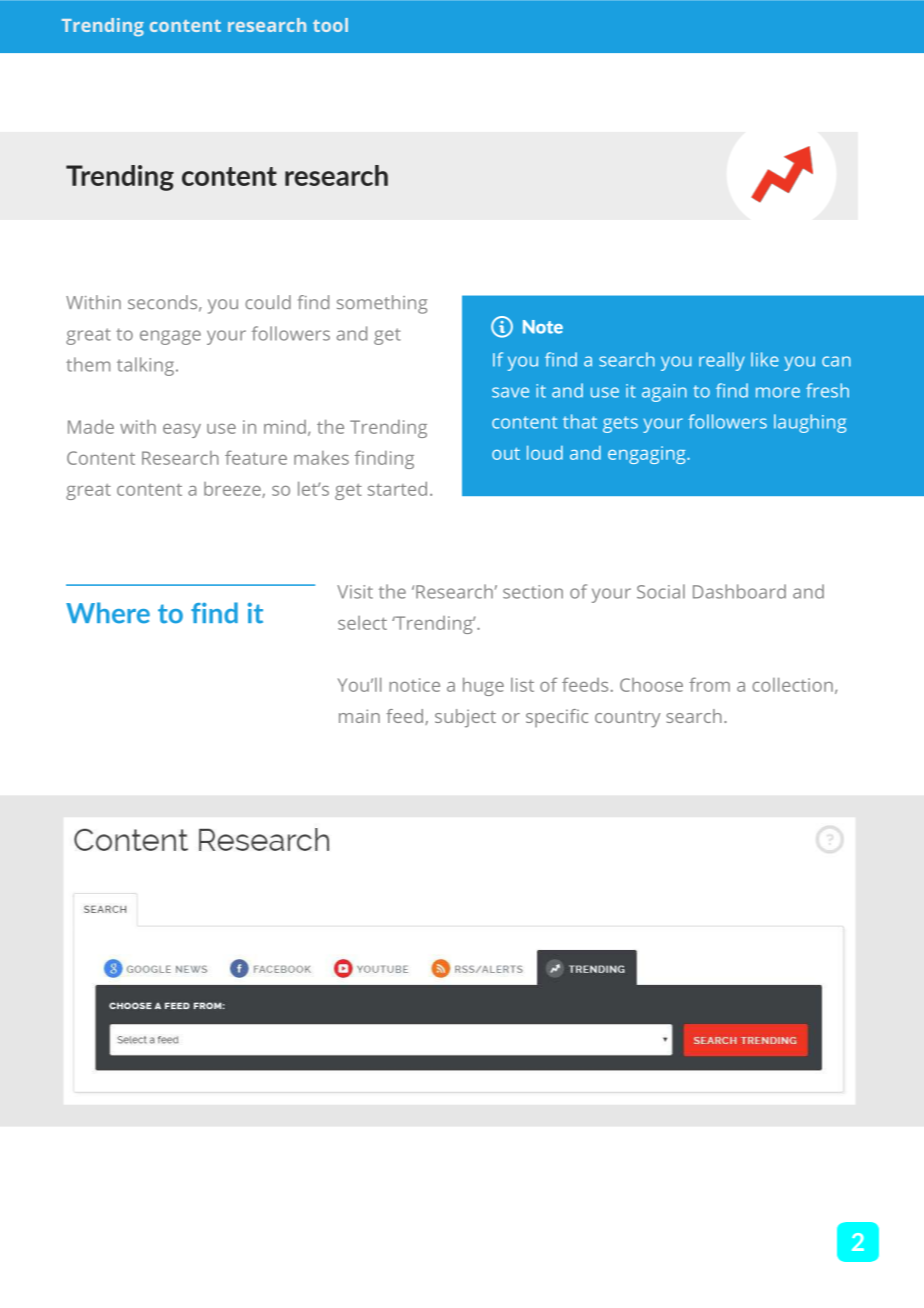  What do you see at coordinates (483, 686) in the screenshot?
I see `huge` at bounding box center [483, 686].
